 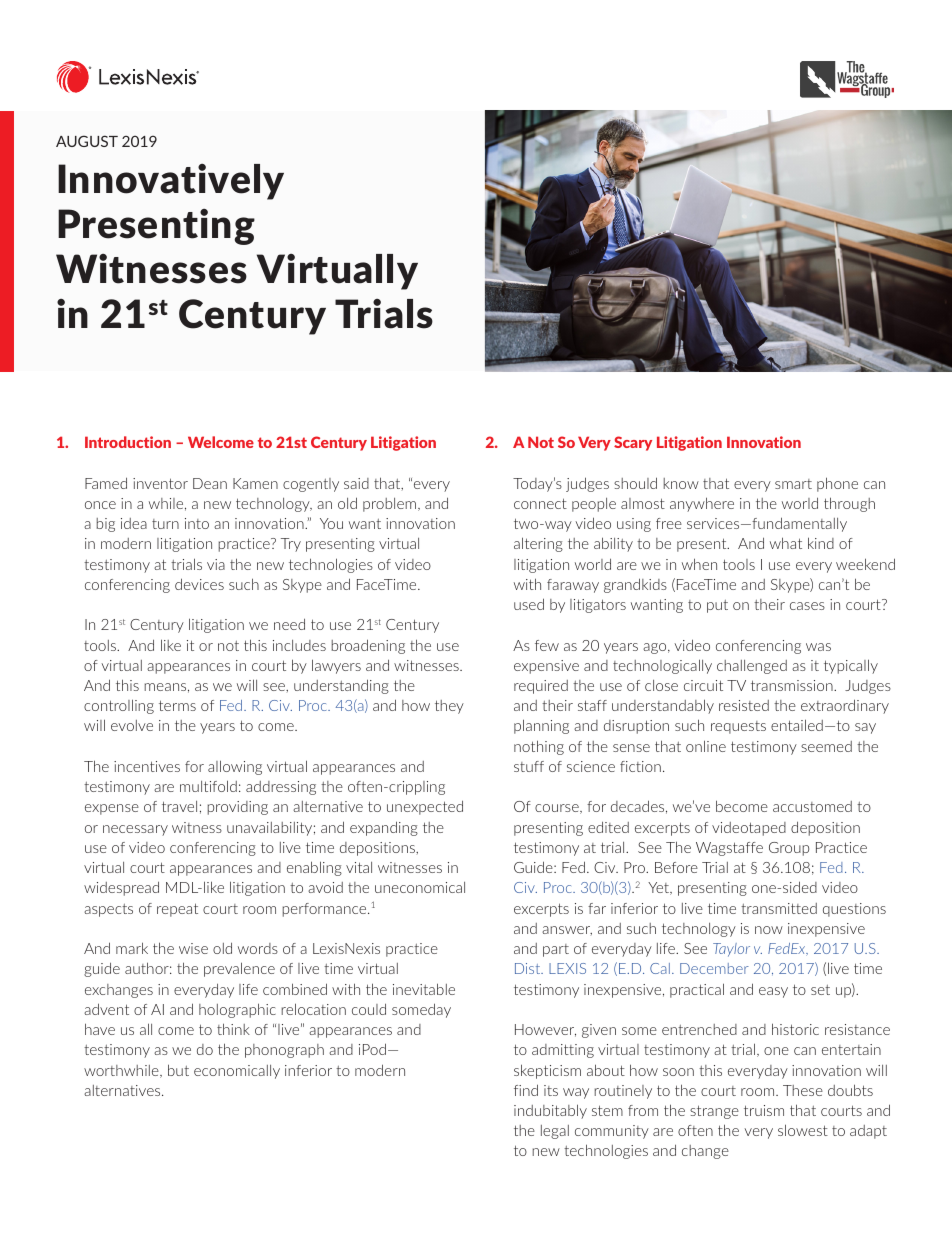 I want to click on but, so click(x=178, y=1070).
